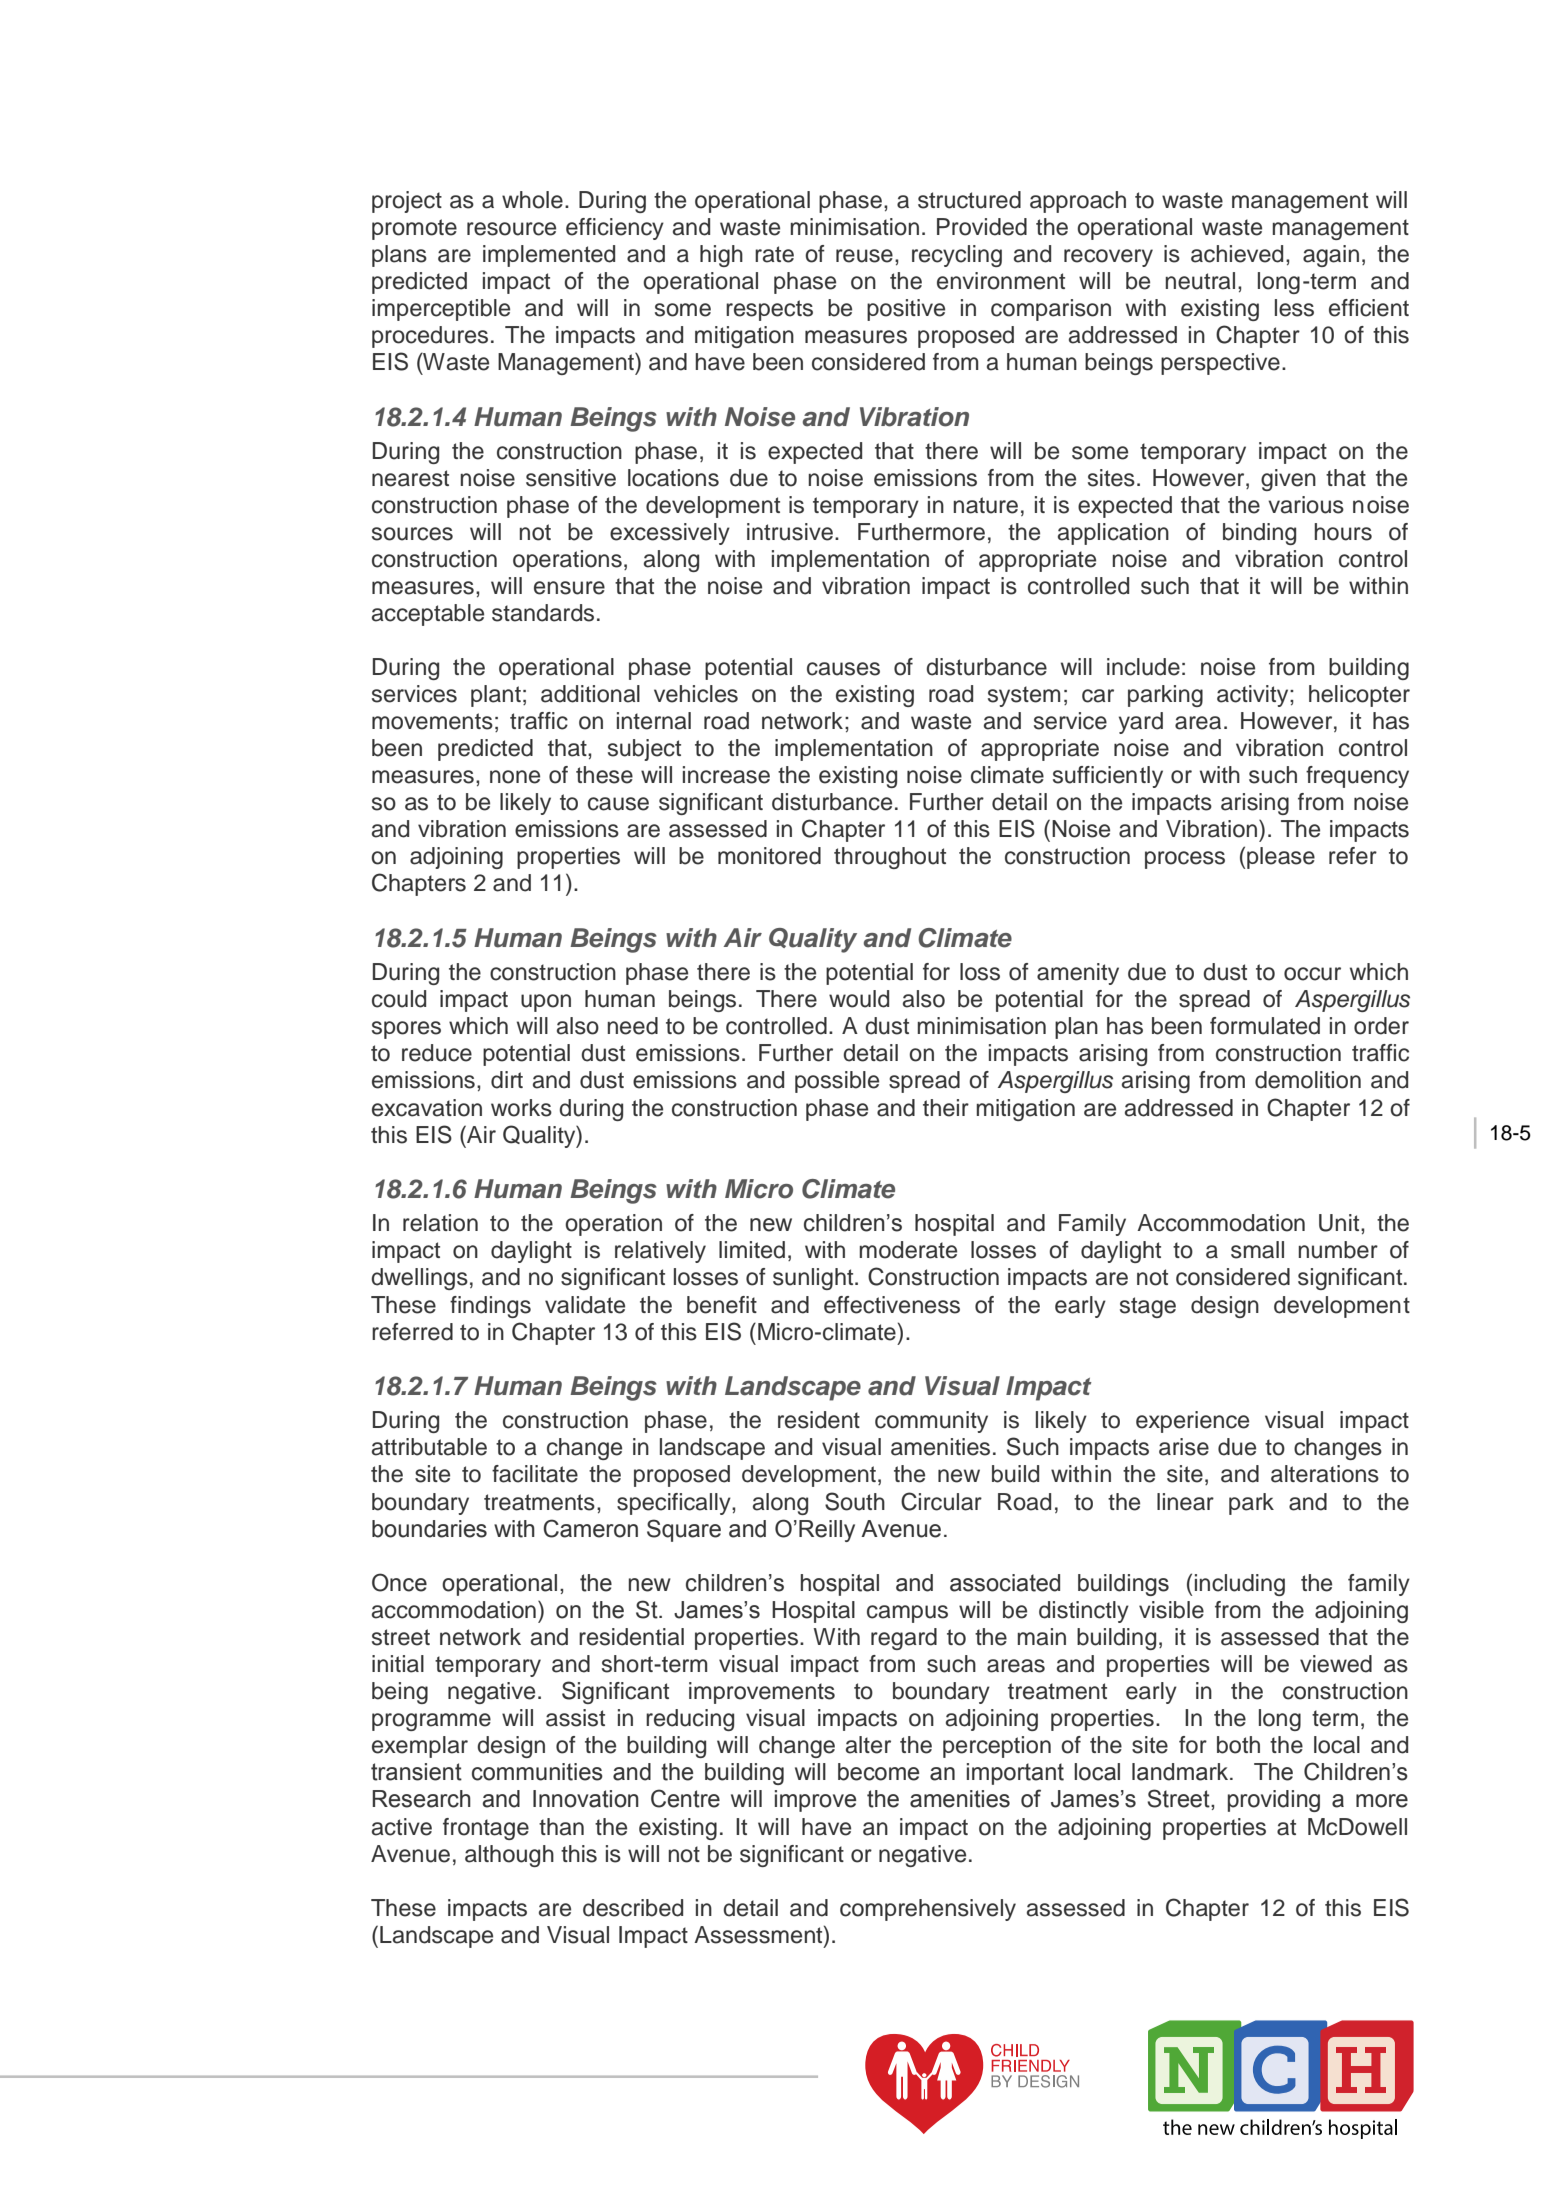  Describe the element at coordinates (1237, 254) in the screenshot. I see `achieved` at that location.
